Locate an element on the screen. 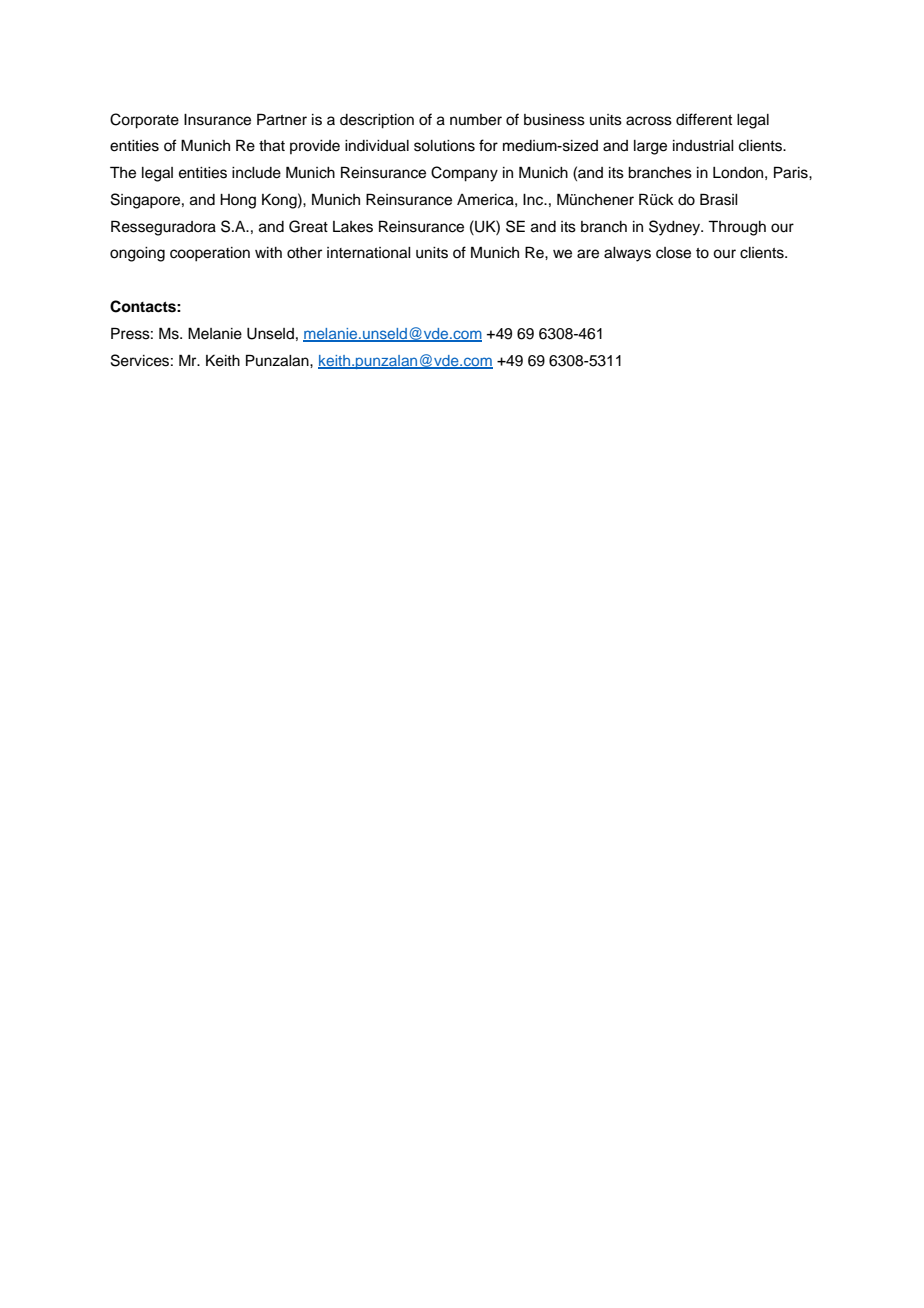 The width and height of the screenshot is (924, 1308). cooperation is located at coordinates (210, 254).
